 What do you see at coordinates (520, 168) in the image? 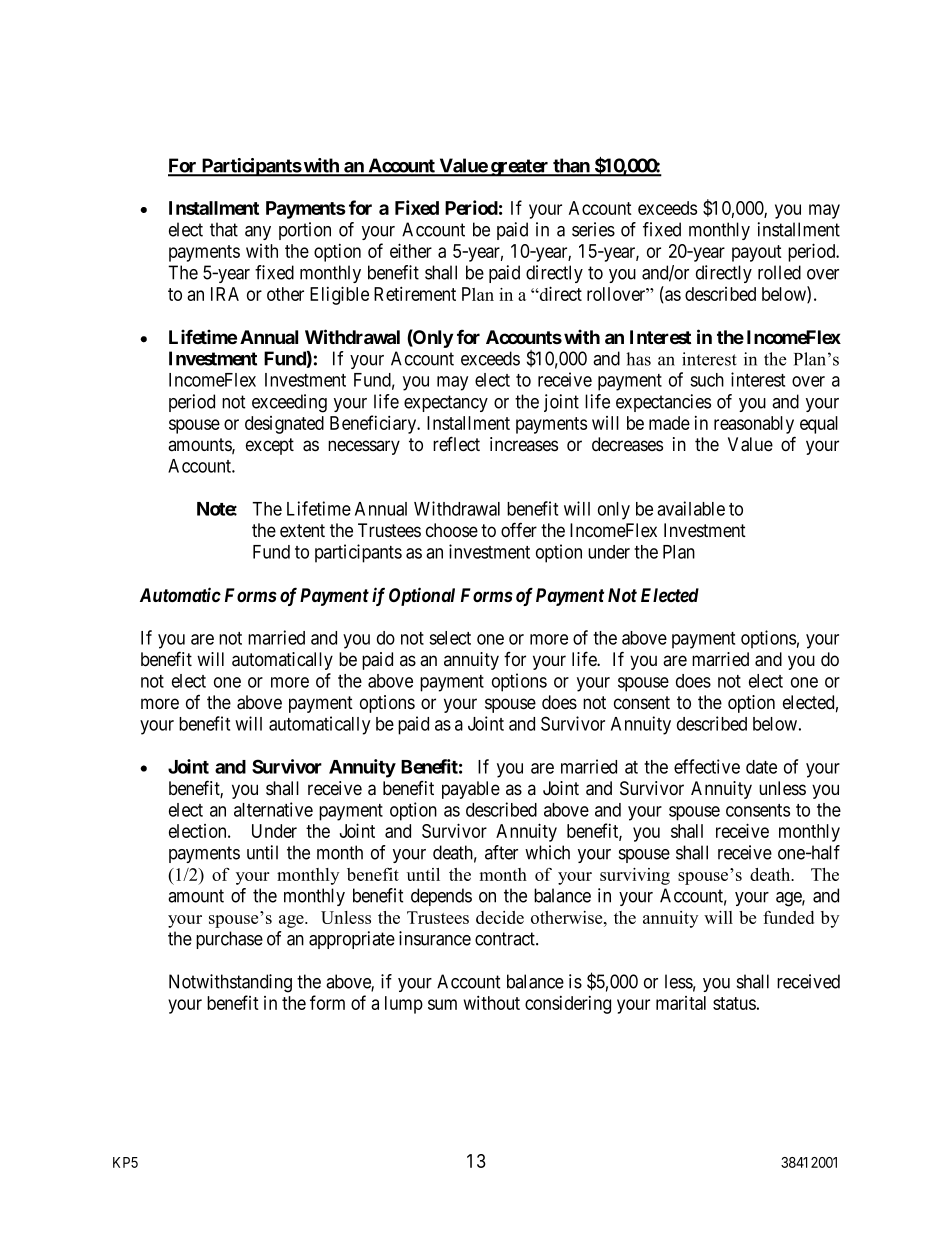
I see `greater` at bounding box center [520, 168].
